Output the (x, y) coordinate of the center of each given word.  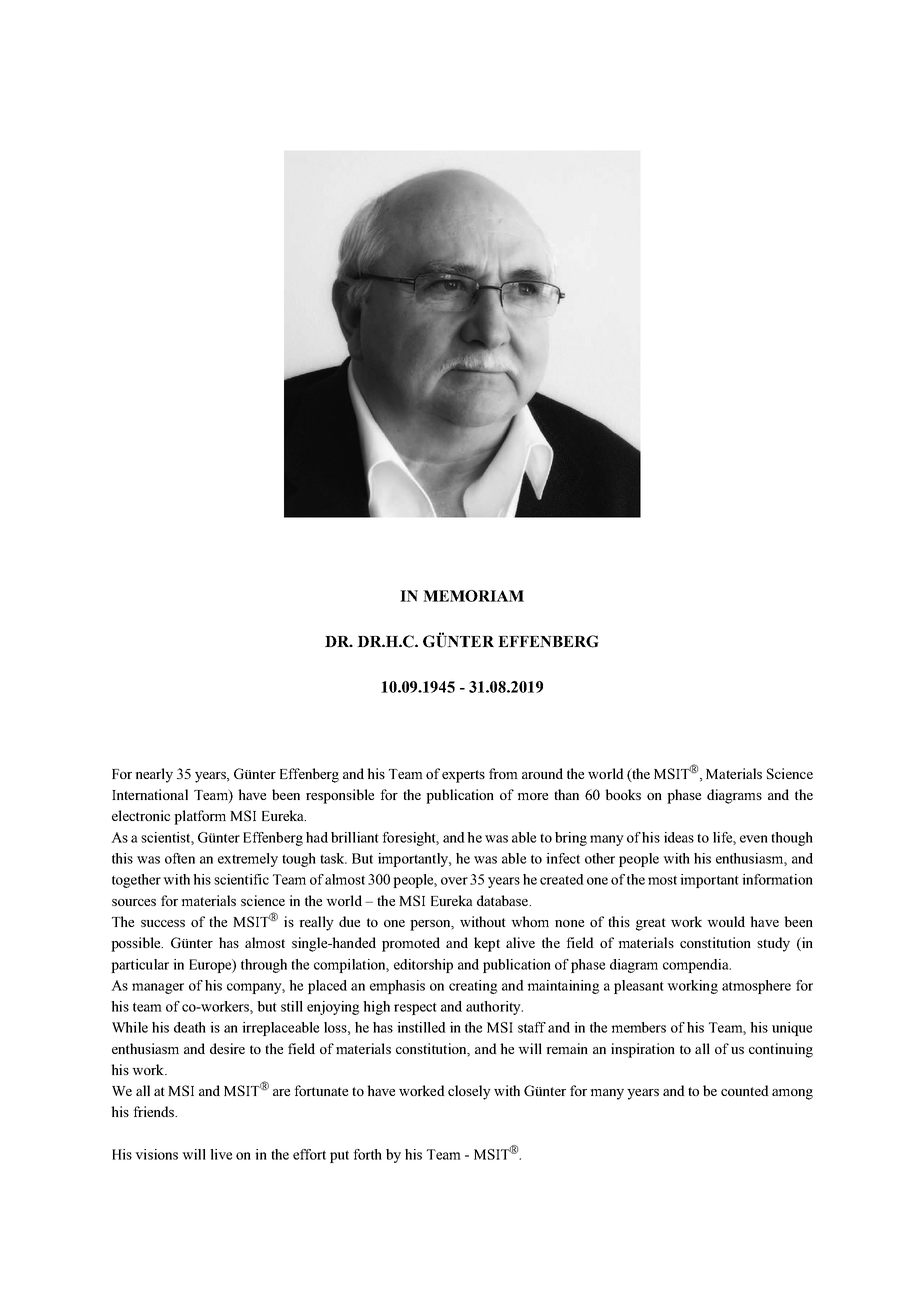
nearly (154, 775)
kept (487, 944)
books (623, 794)
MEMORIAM (473, 596)
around (542, 773)
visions (156, 1154)
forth (367, 1154)
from (503, 773)
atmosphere (756, 987)
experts (463, 776)
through (264, 966)
